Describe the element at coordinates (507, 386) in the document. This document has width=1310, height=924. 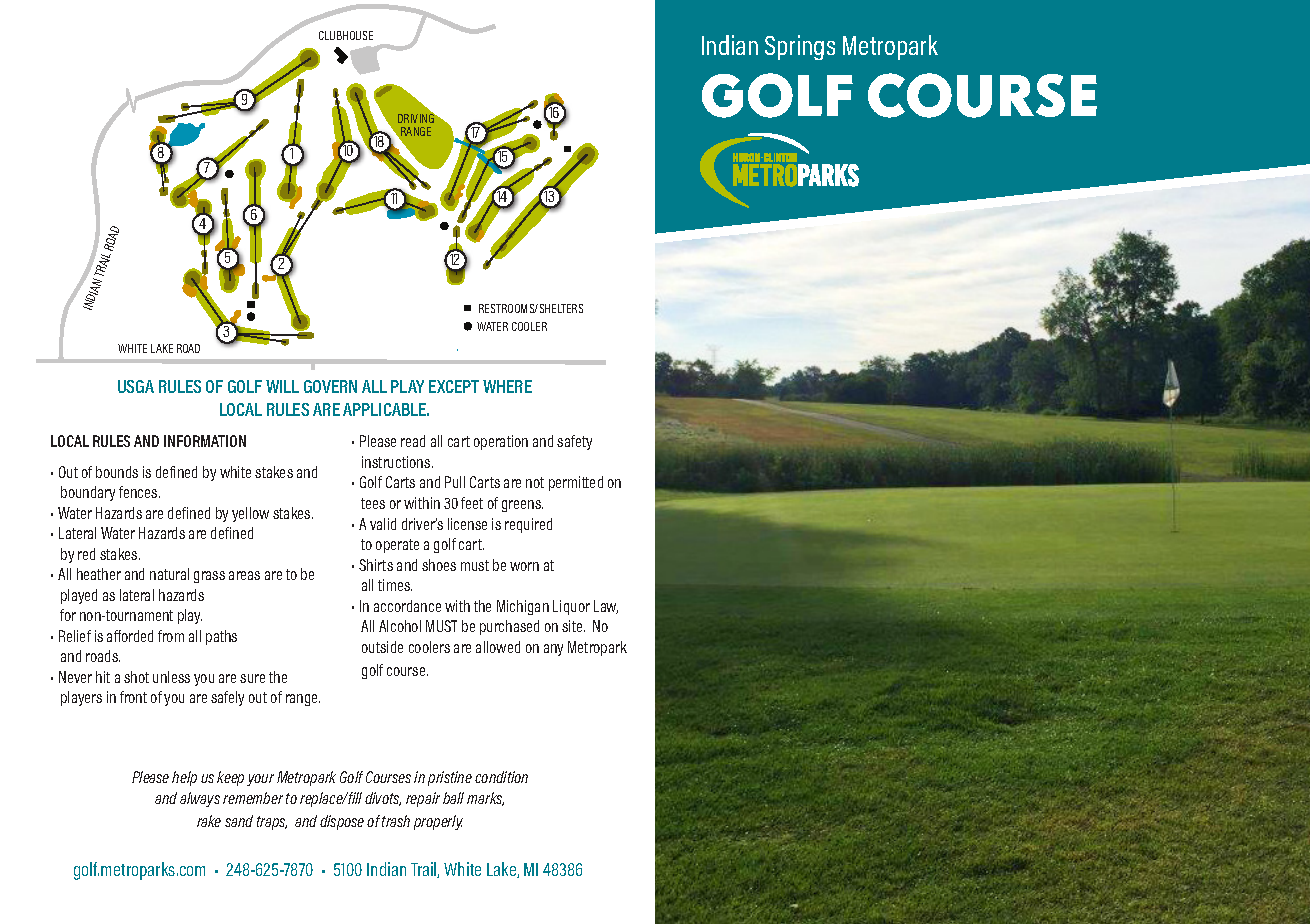
I see `WHERE` at that location.
